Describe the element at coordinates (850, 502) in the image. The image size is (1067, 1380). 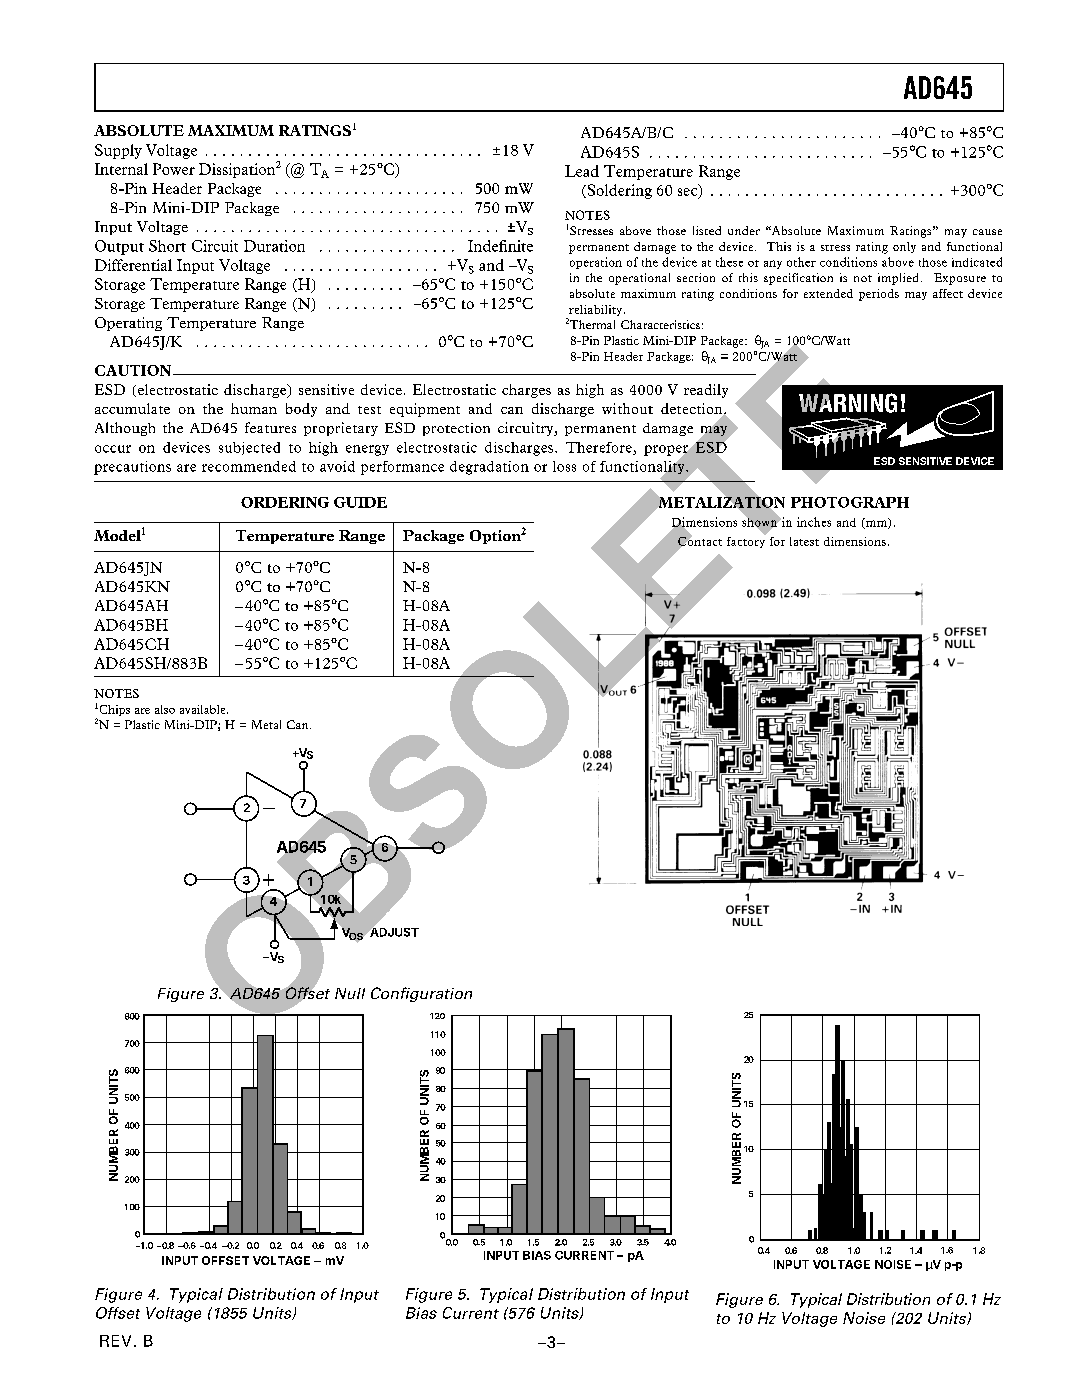
I see `PHOTOGRAPH` at that location.
